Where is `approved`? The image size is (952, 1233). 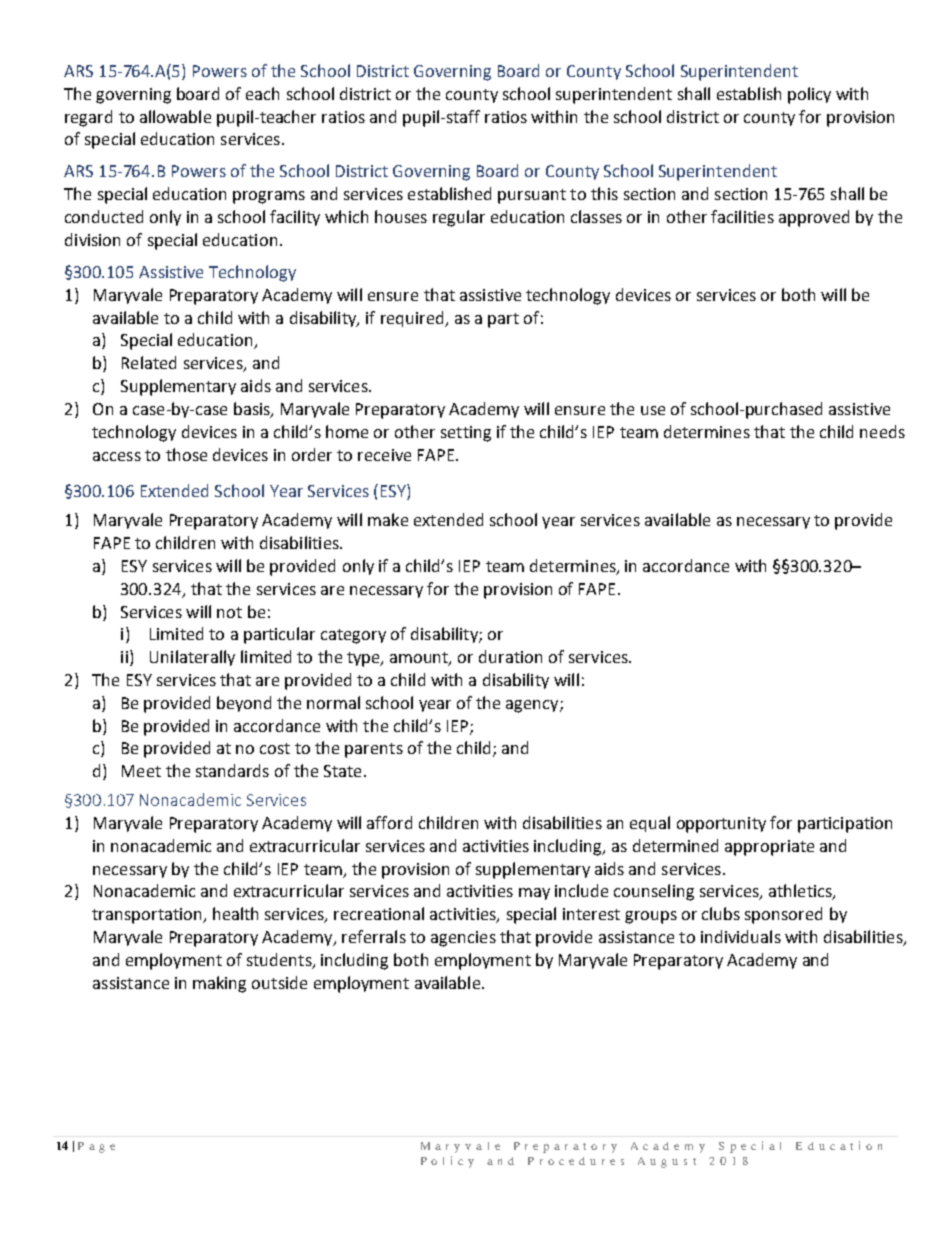 approved is located at coordinates (814, 218).
